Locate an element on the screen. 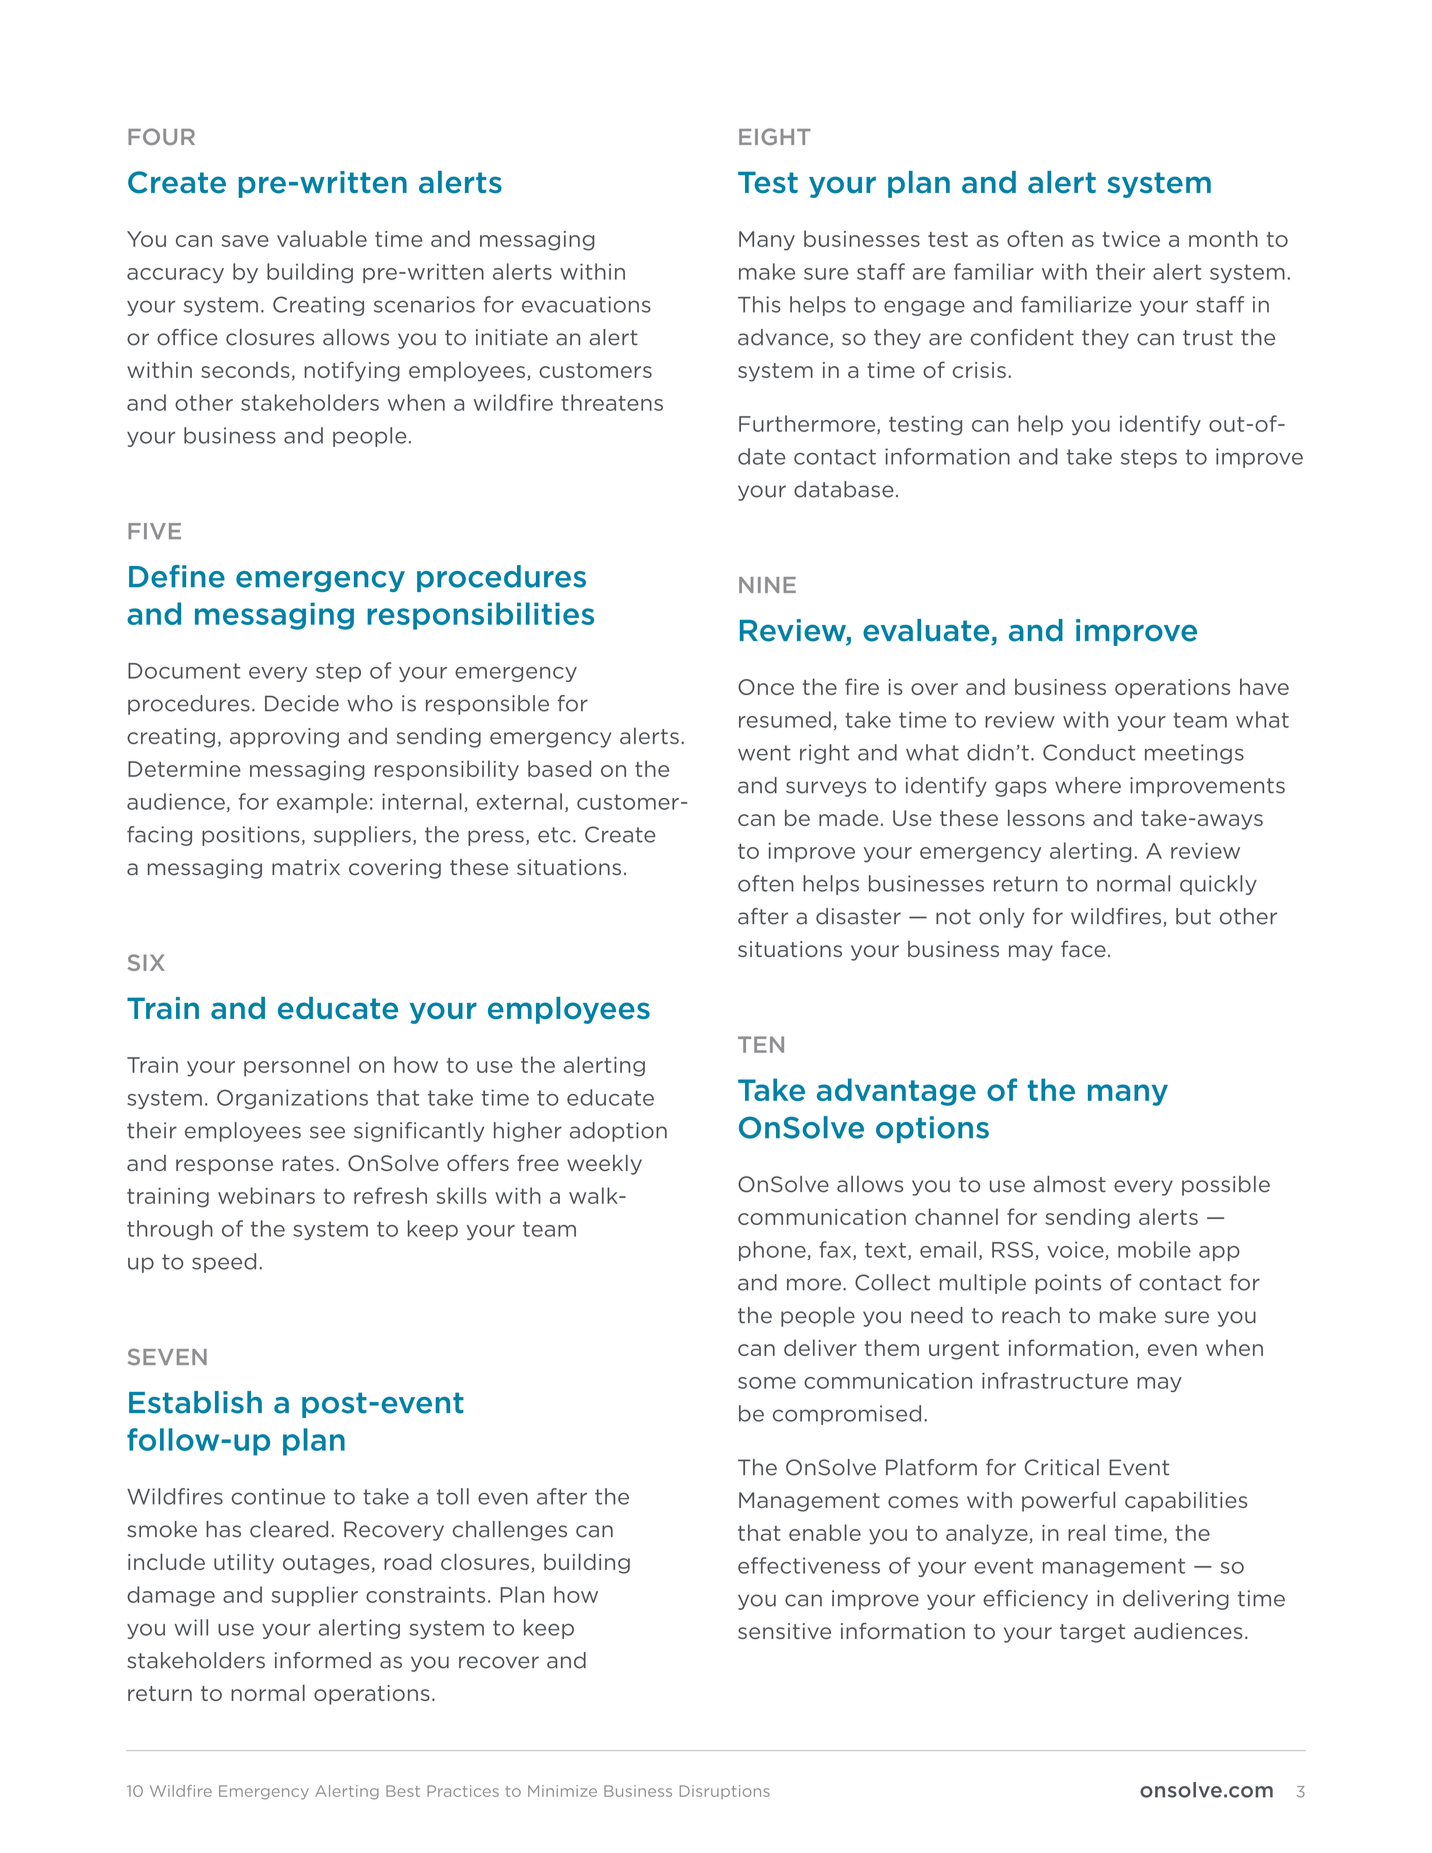  valuable is located at coordinates (322, 238).
